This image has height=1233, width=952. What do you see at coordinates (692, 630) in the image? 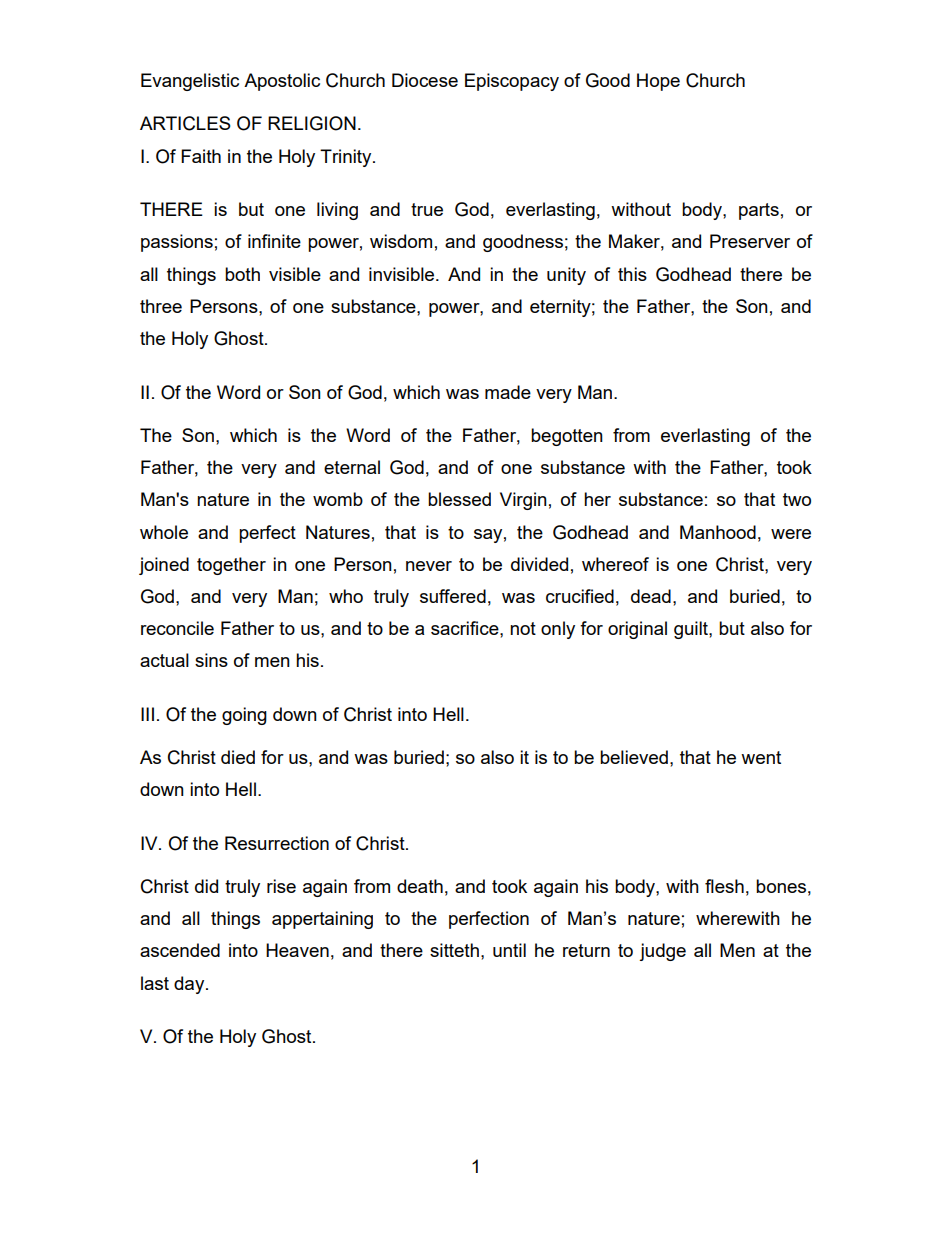
I see `guilt` at bounding box center [692, 630].
